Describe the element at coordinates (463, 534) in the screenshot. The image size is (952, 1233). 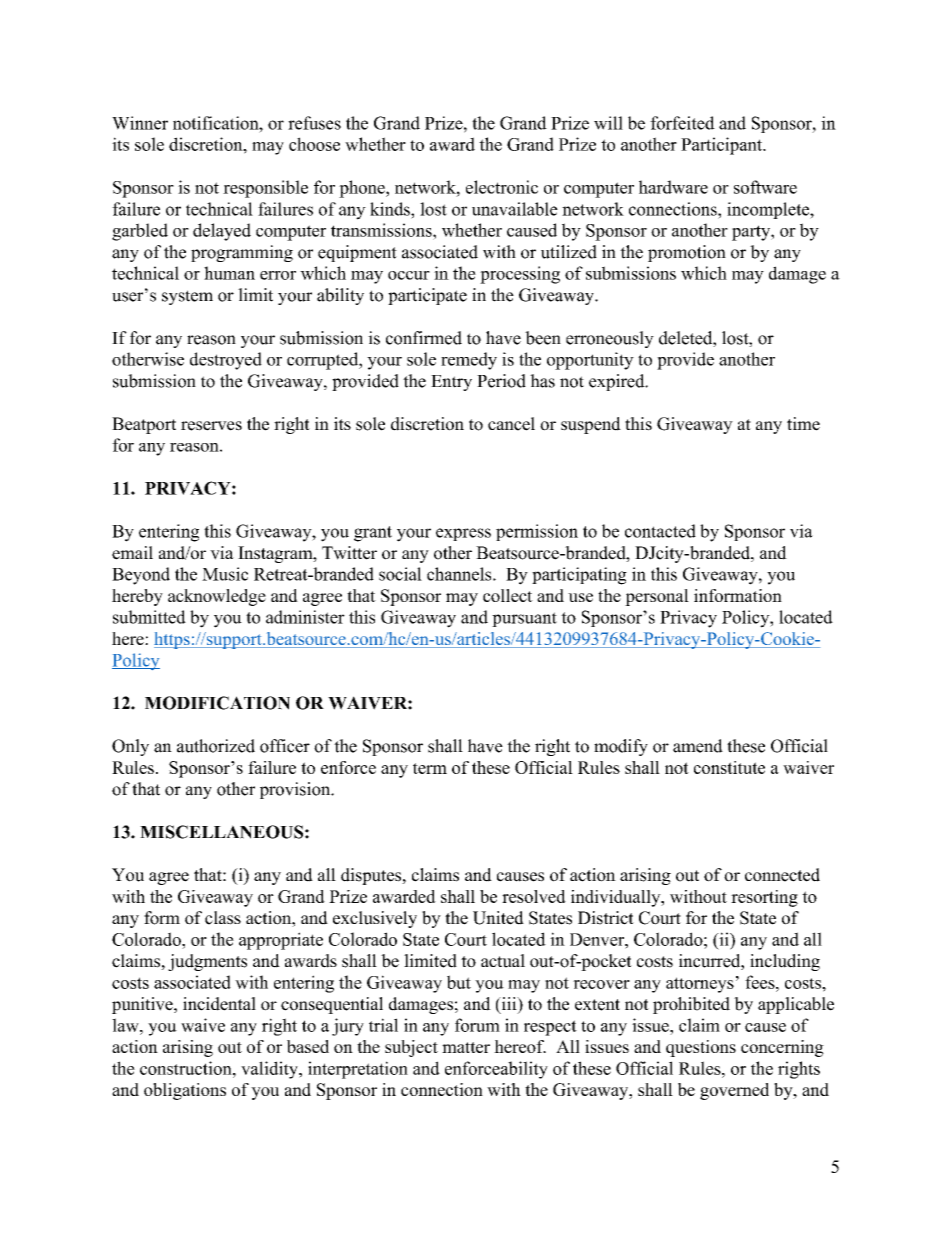
I see `express` at that location.
